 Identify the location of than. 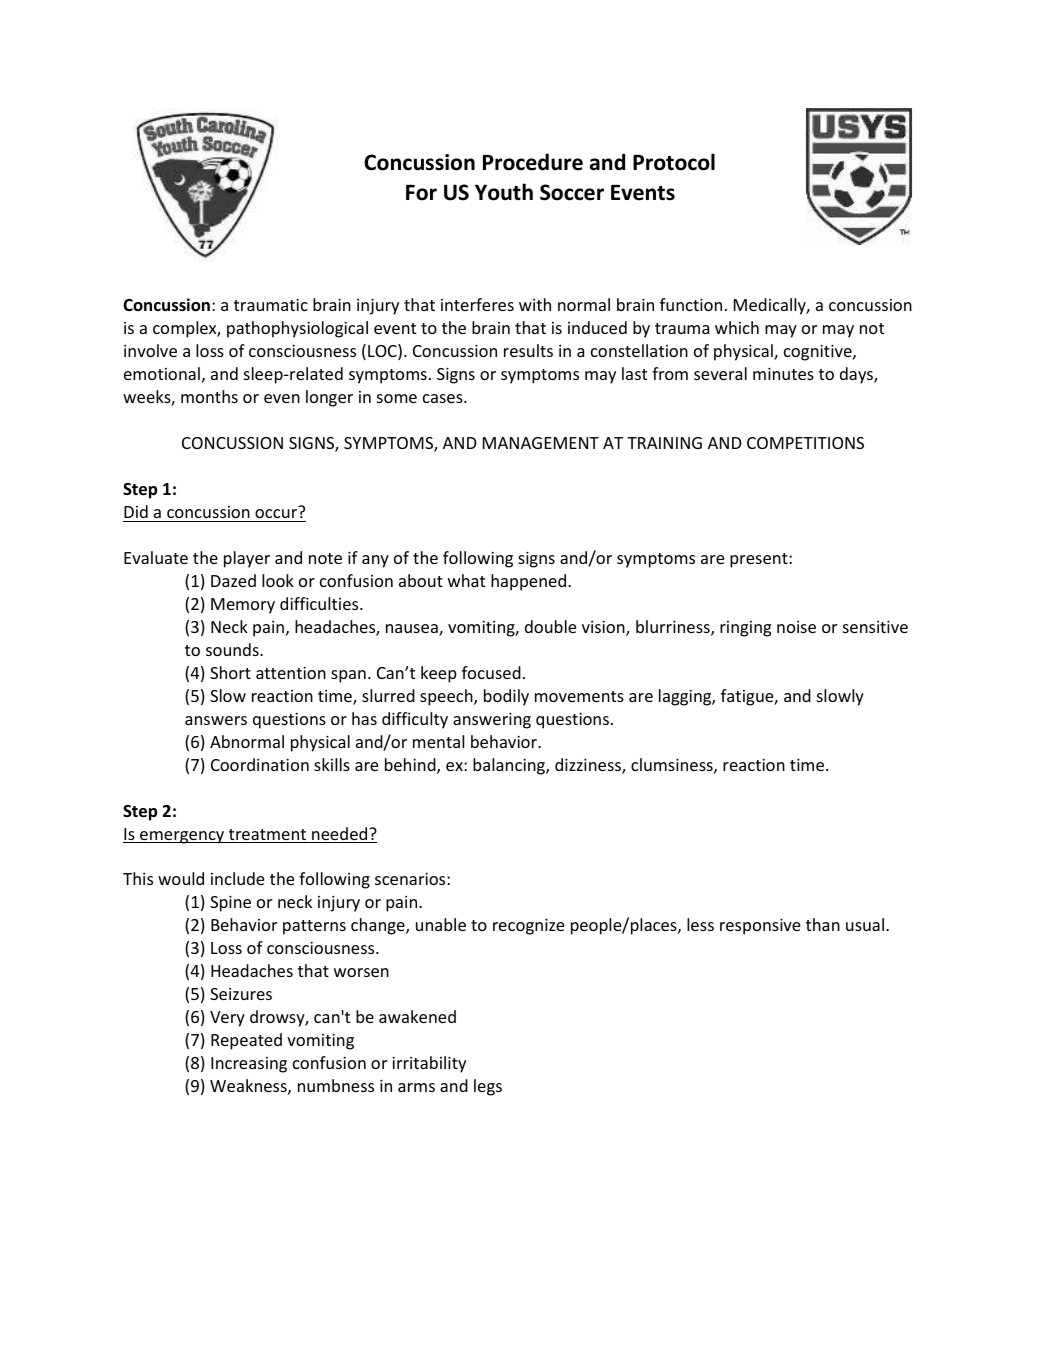
(823, 924).
